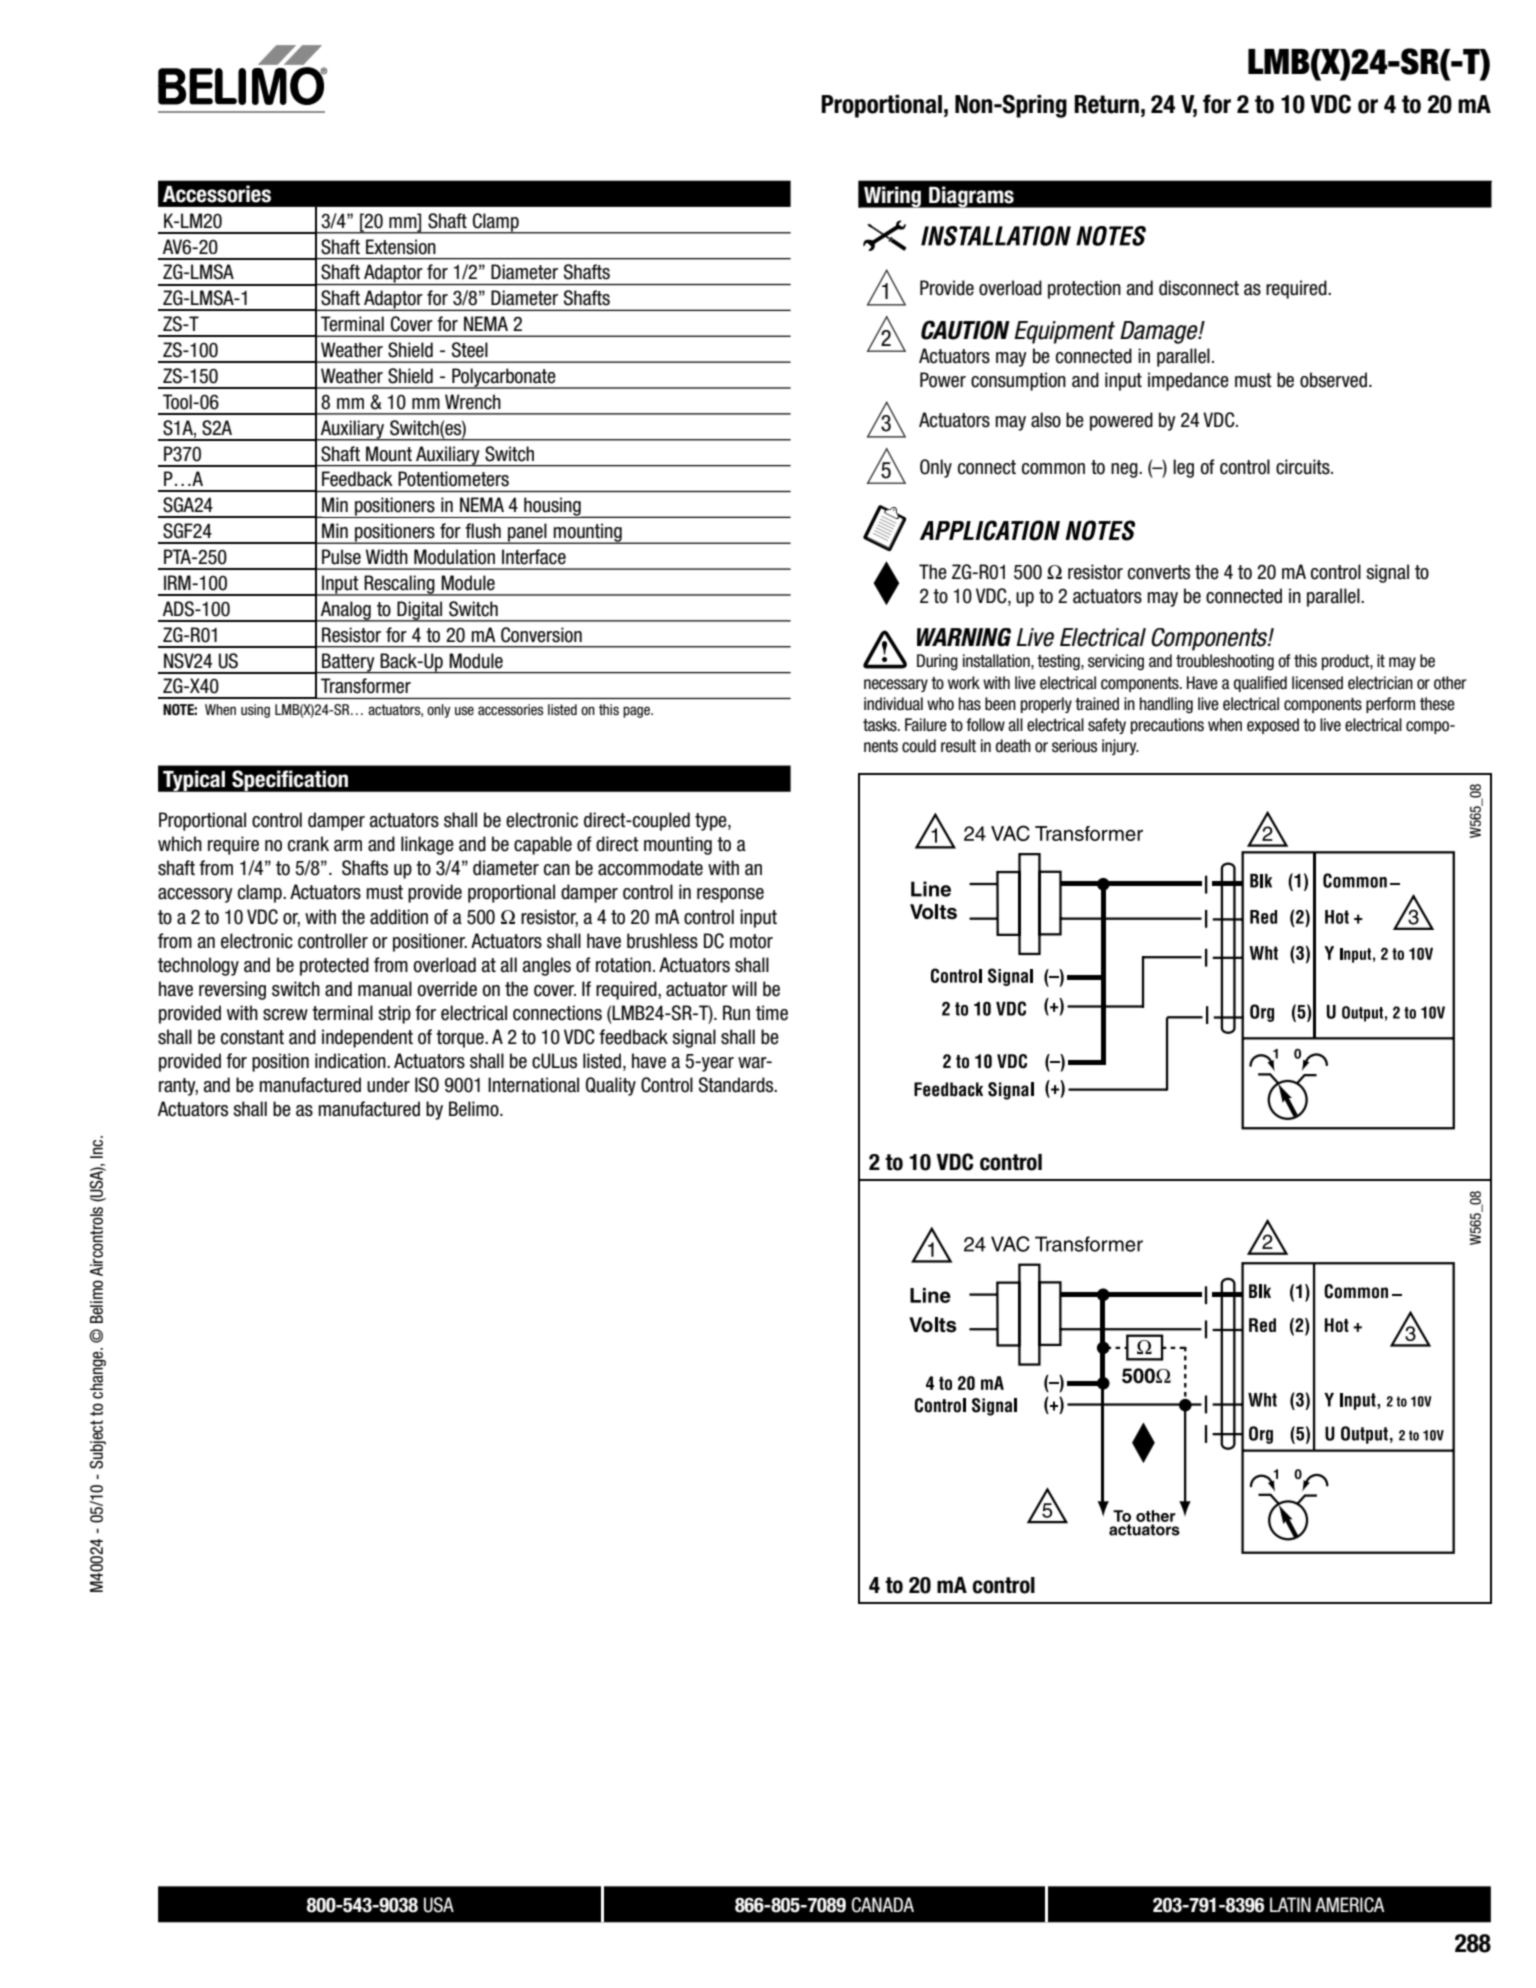 This page has width=1536, height=1988. I want to click on CANADA, so click(883, 1905).
